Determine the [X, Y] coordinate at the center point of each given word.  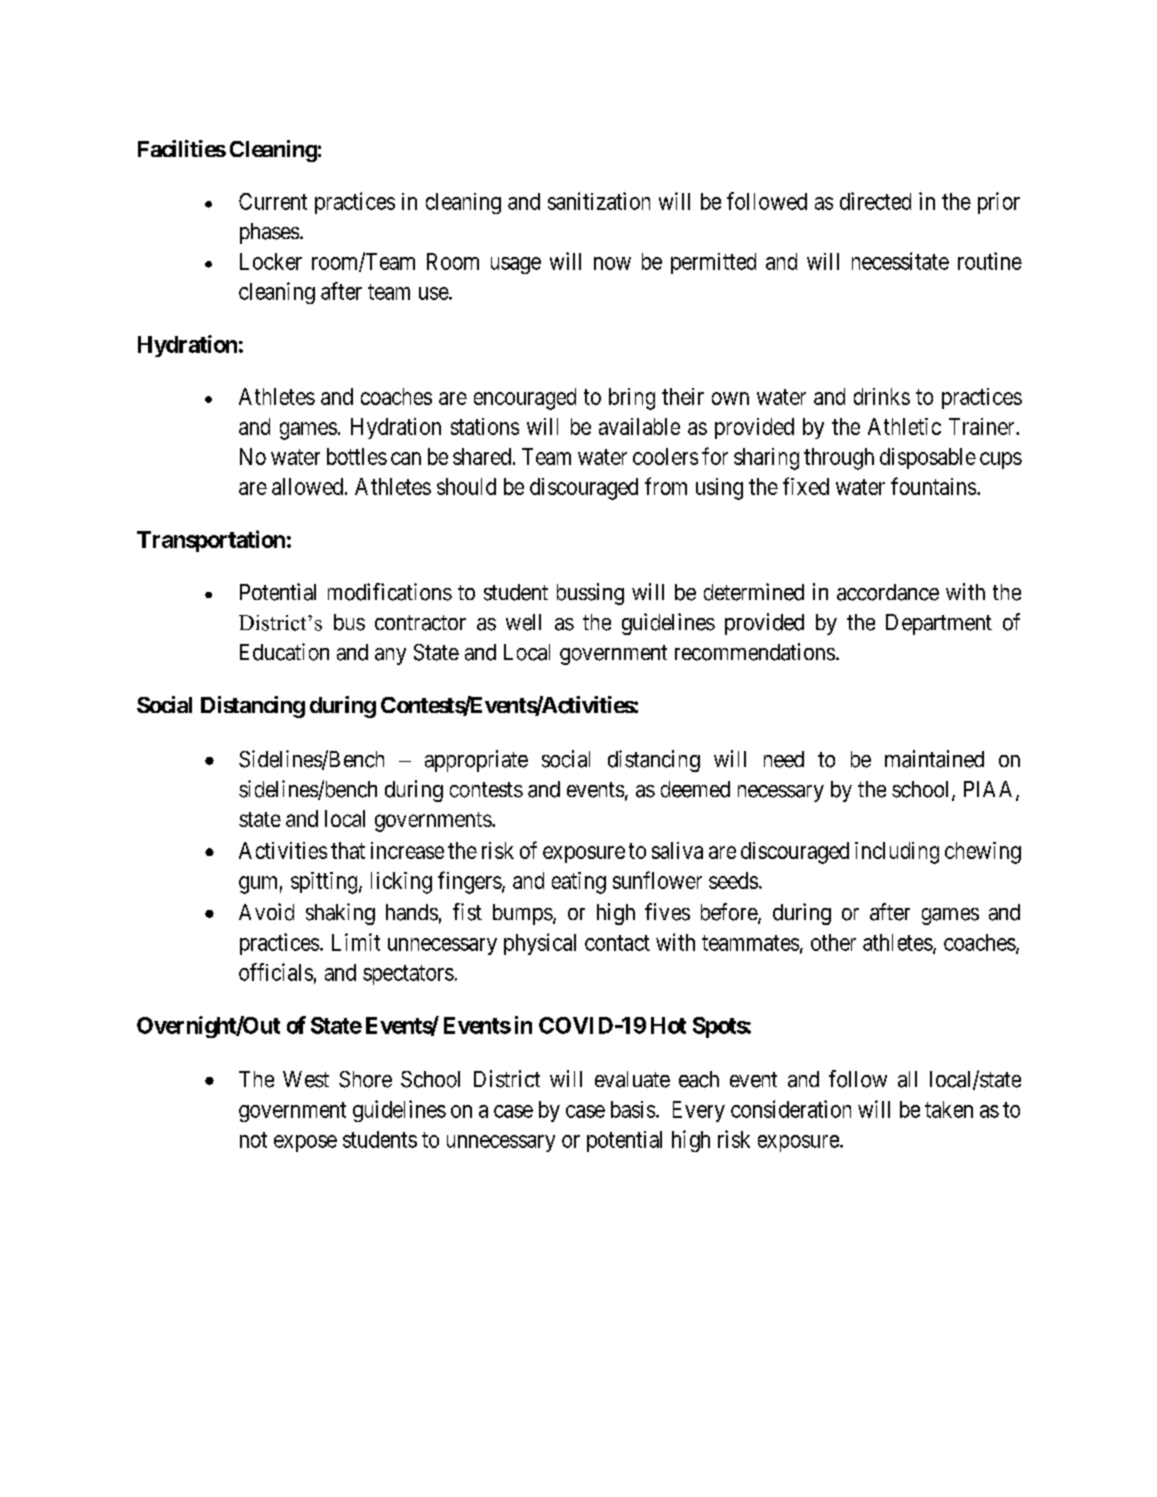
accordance [888, 592]
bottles [357, 456]
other [833, 942]
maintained [934, 759]
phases [269, 233]
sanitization [599, 201]
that [348, 850]
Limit [356, 942]
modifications [390, 592]
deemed [695, 789]
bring [632, 399]
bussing [590, 594]
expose [305, 1143]
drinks [882, 396]
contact [617, 943]
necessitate [900, 261]
